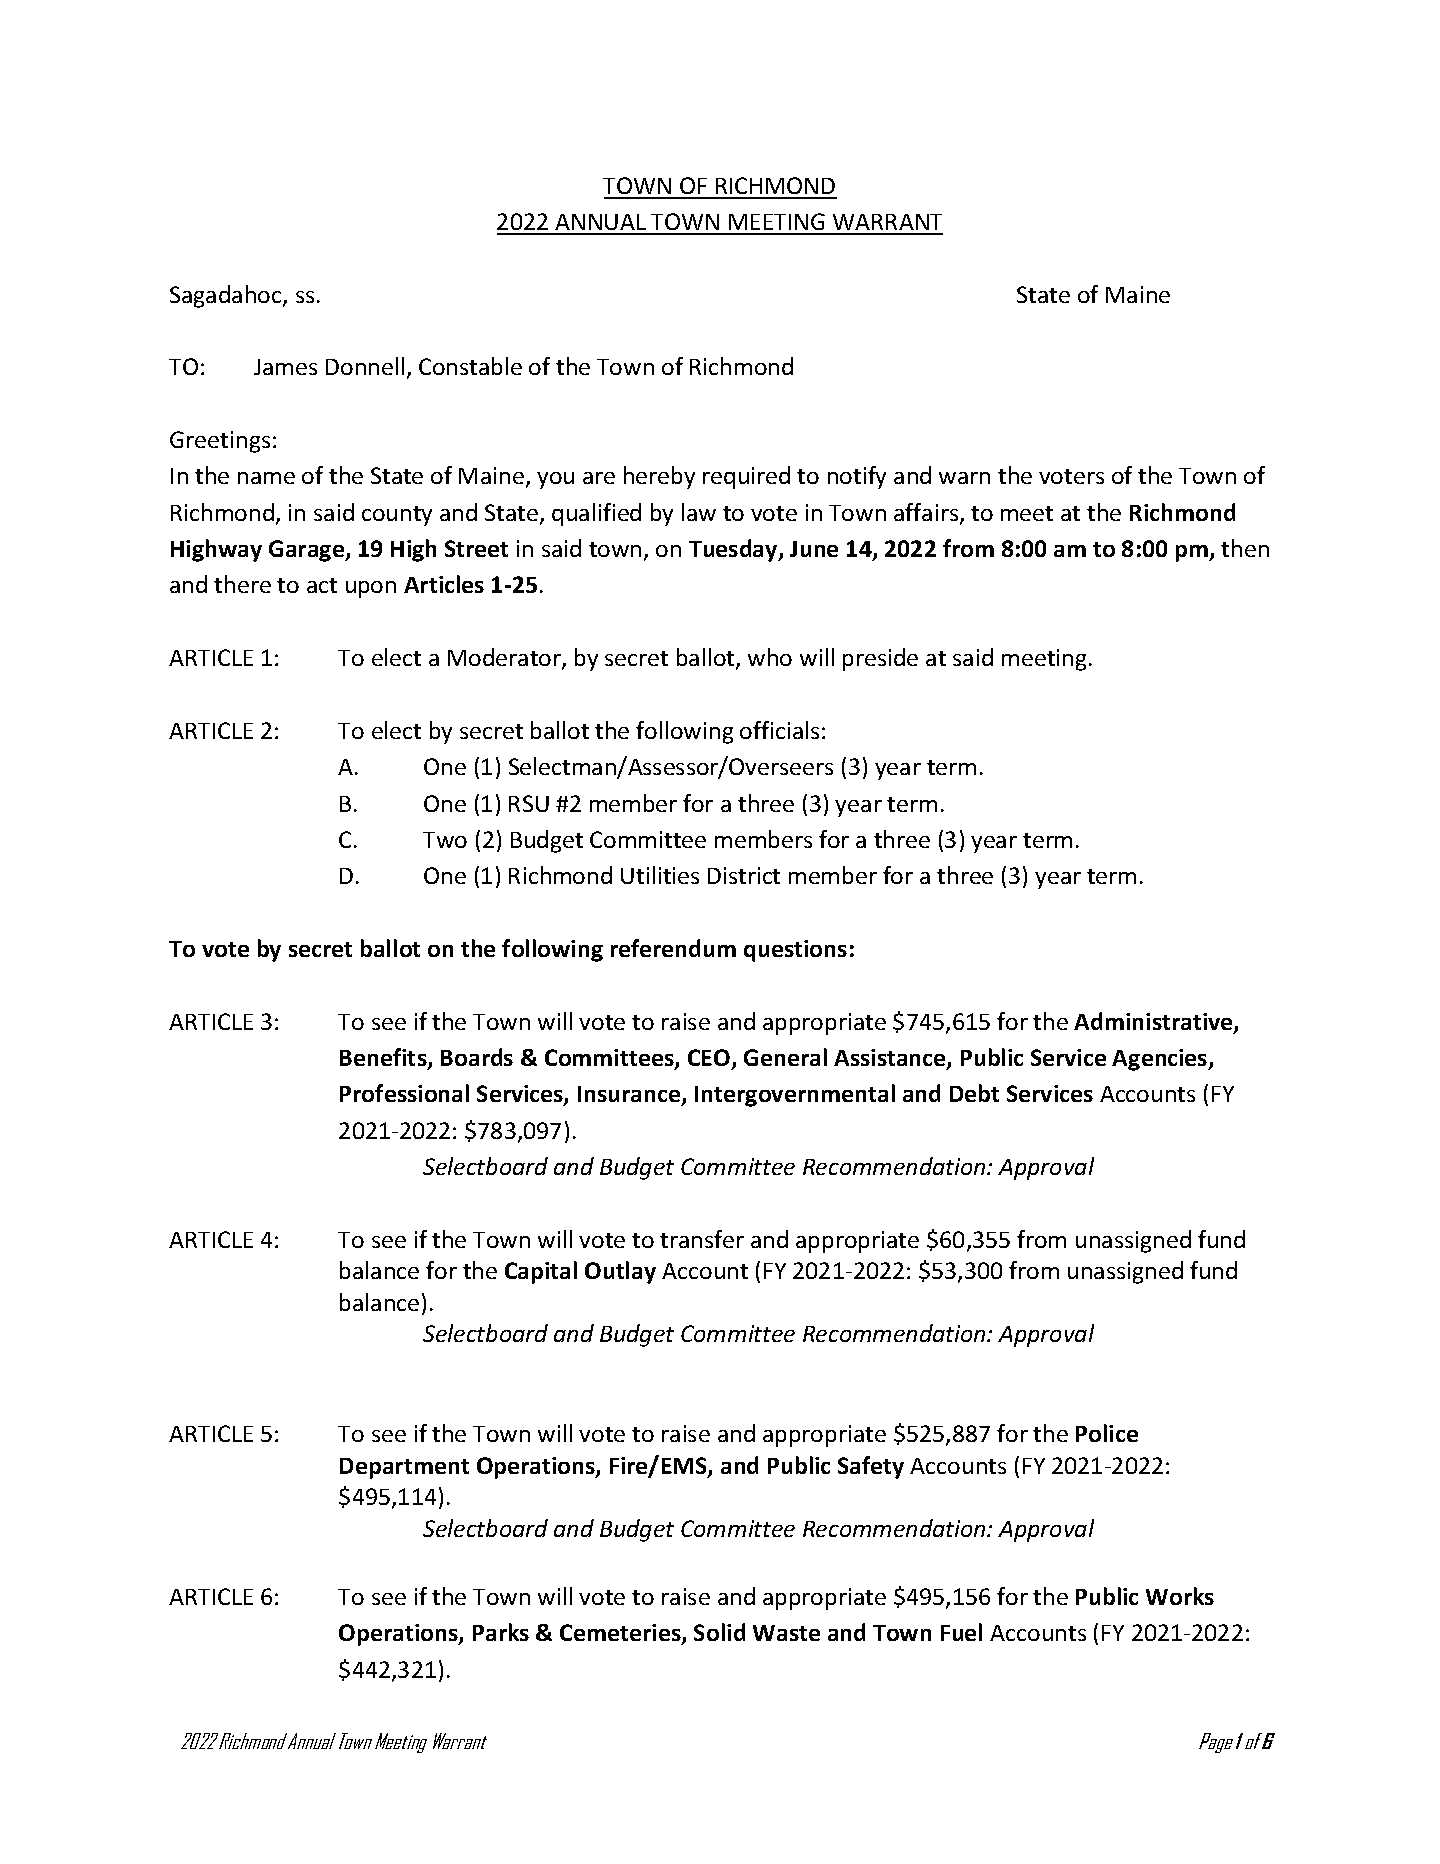 This image has width=1440, height=1864. What do you see at coordinates (746, 477) in the image?
I see `required` at bounding box center [746, 477].
